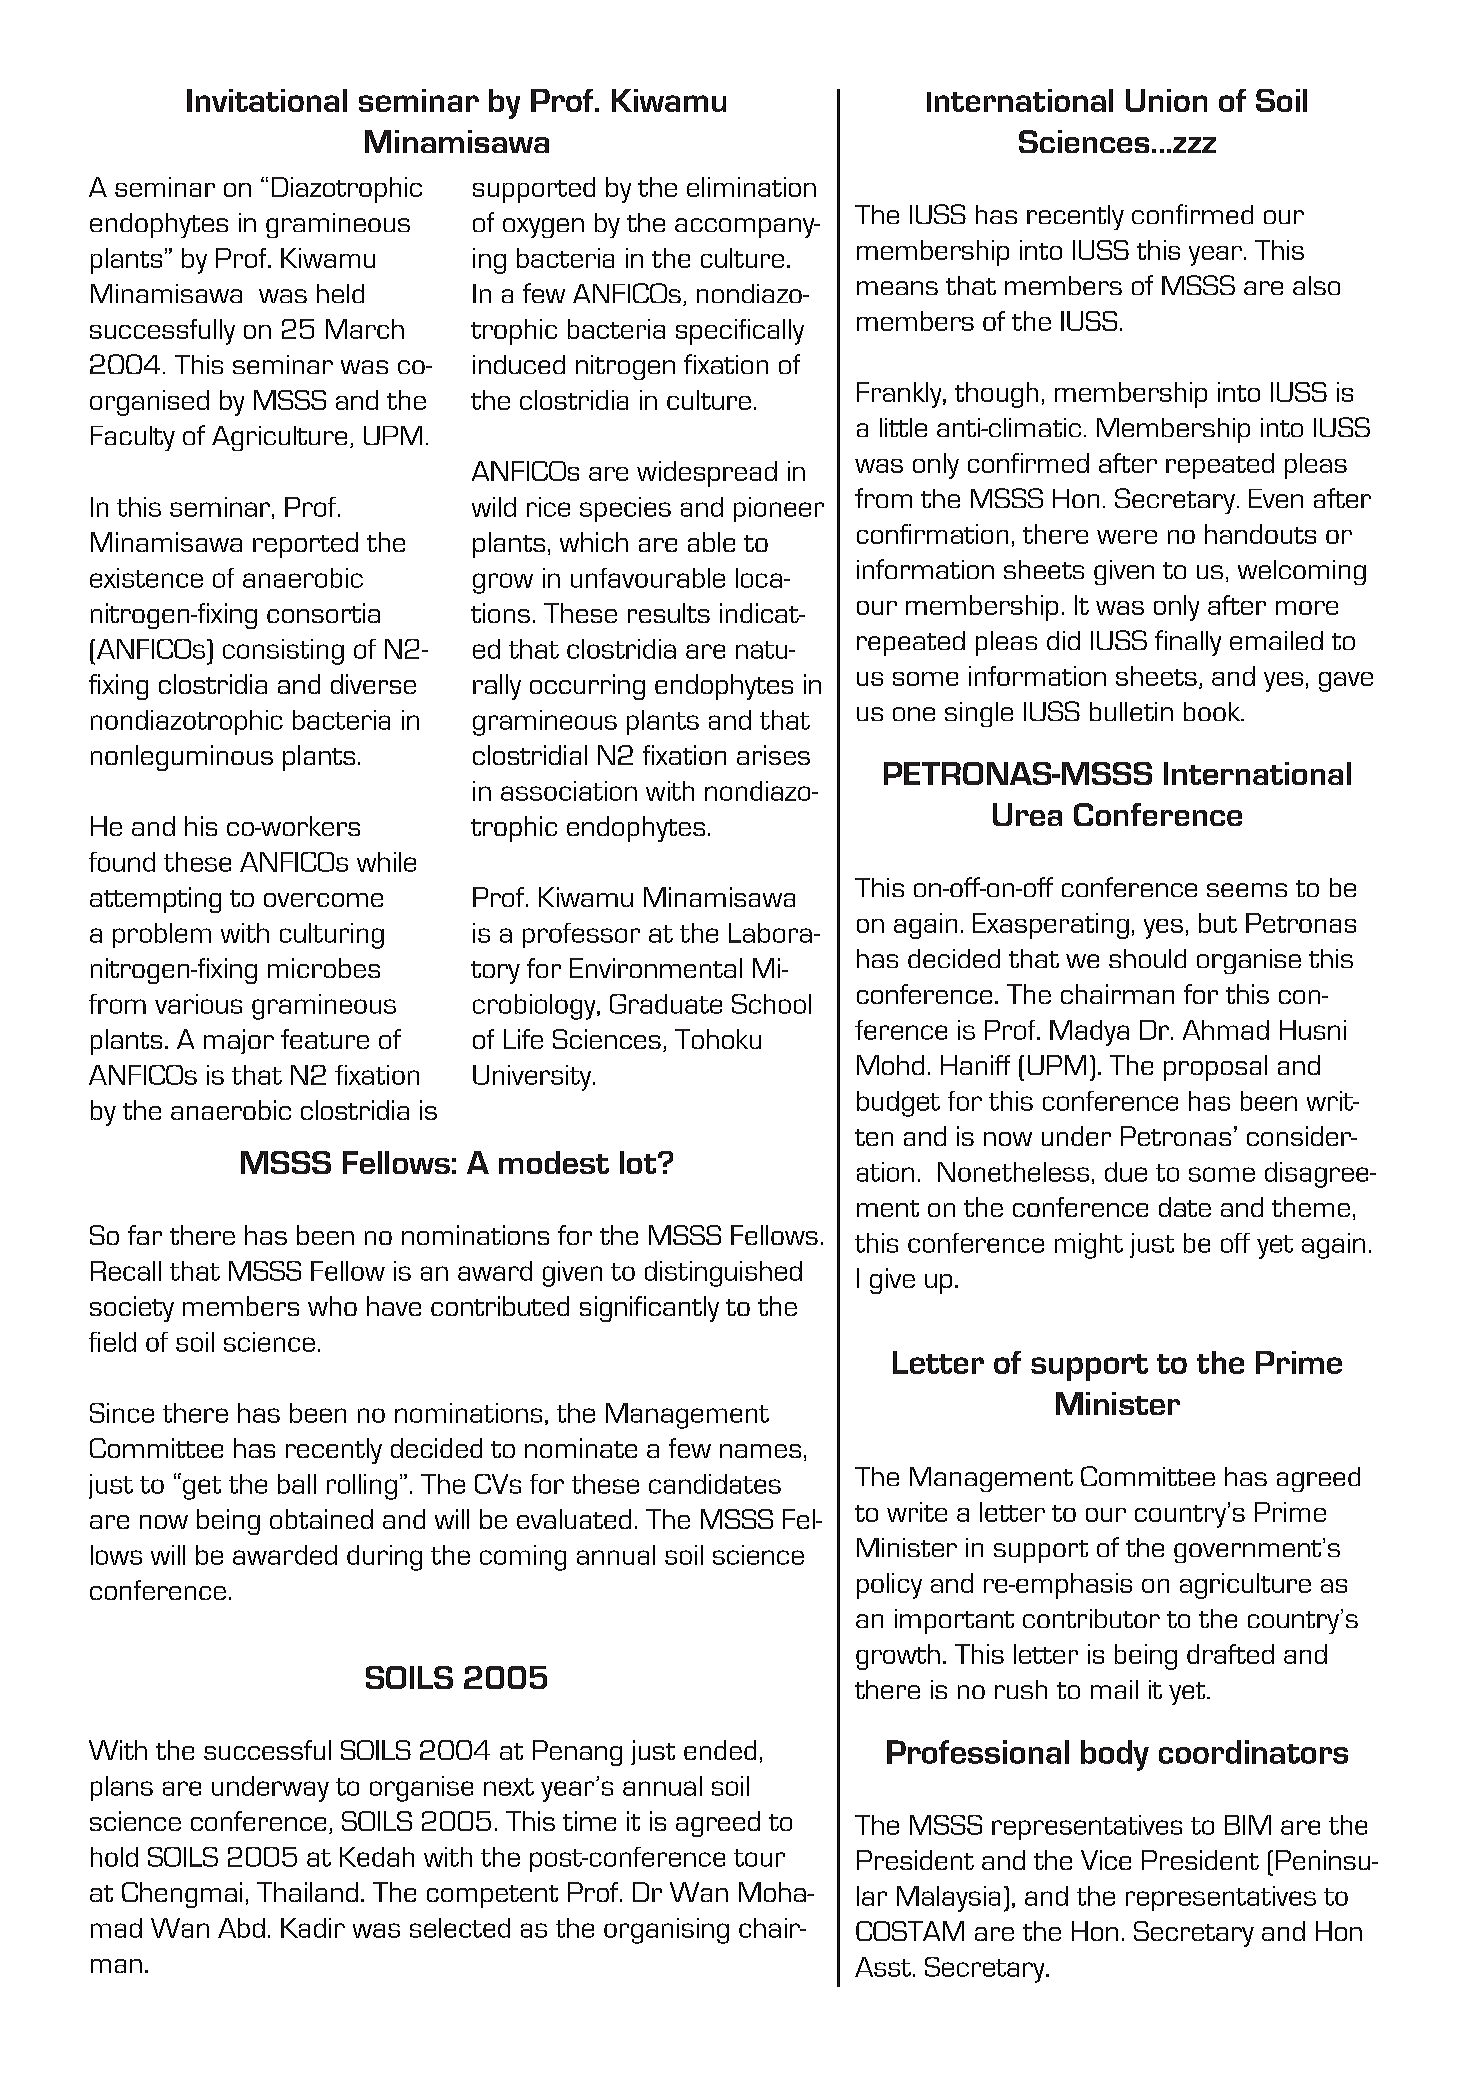  I want to click on far, so click(145, 1235).
